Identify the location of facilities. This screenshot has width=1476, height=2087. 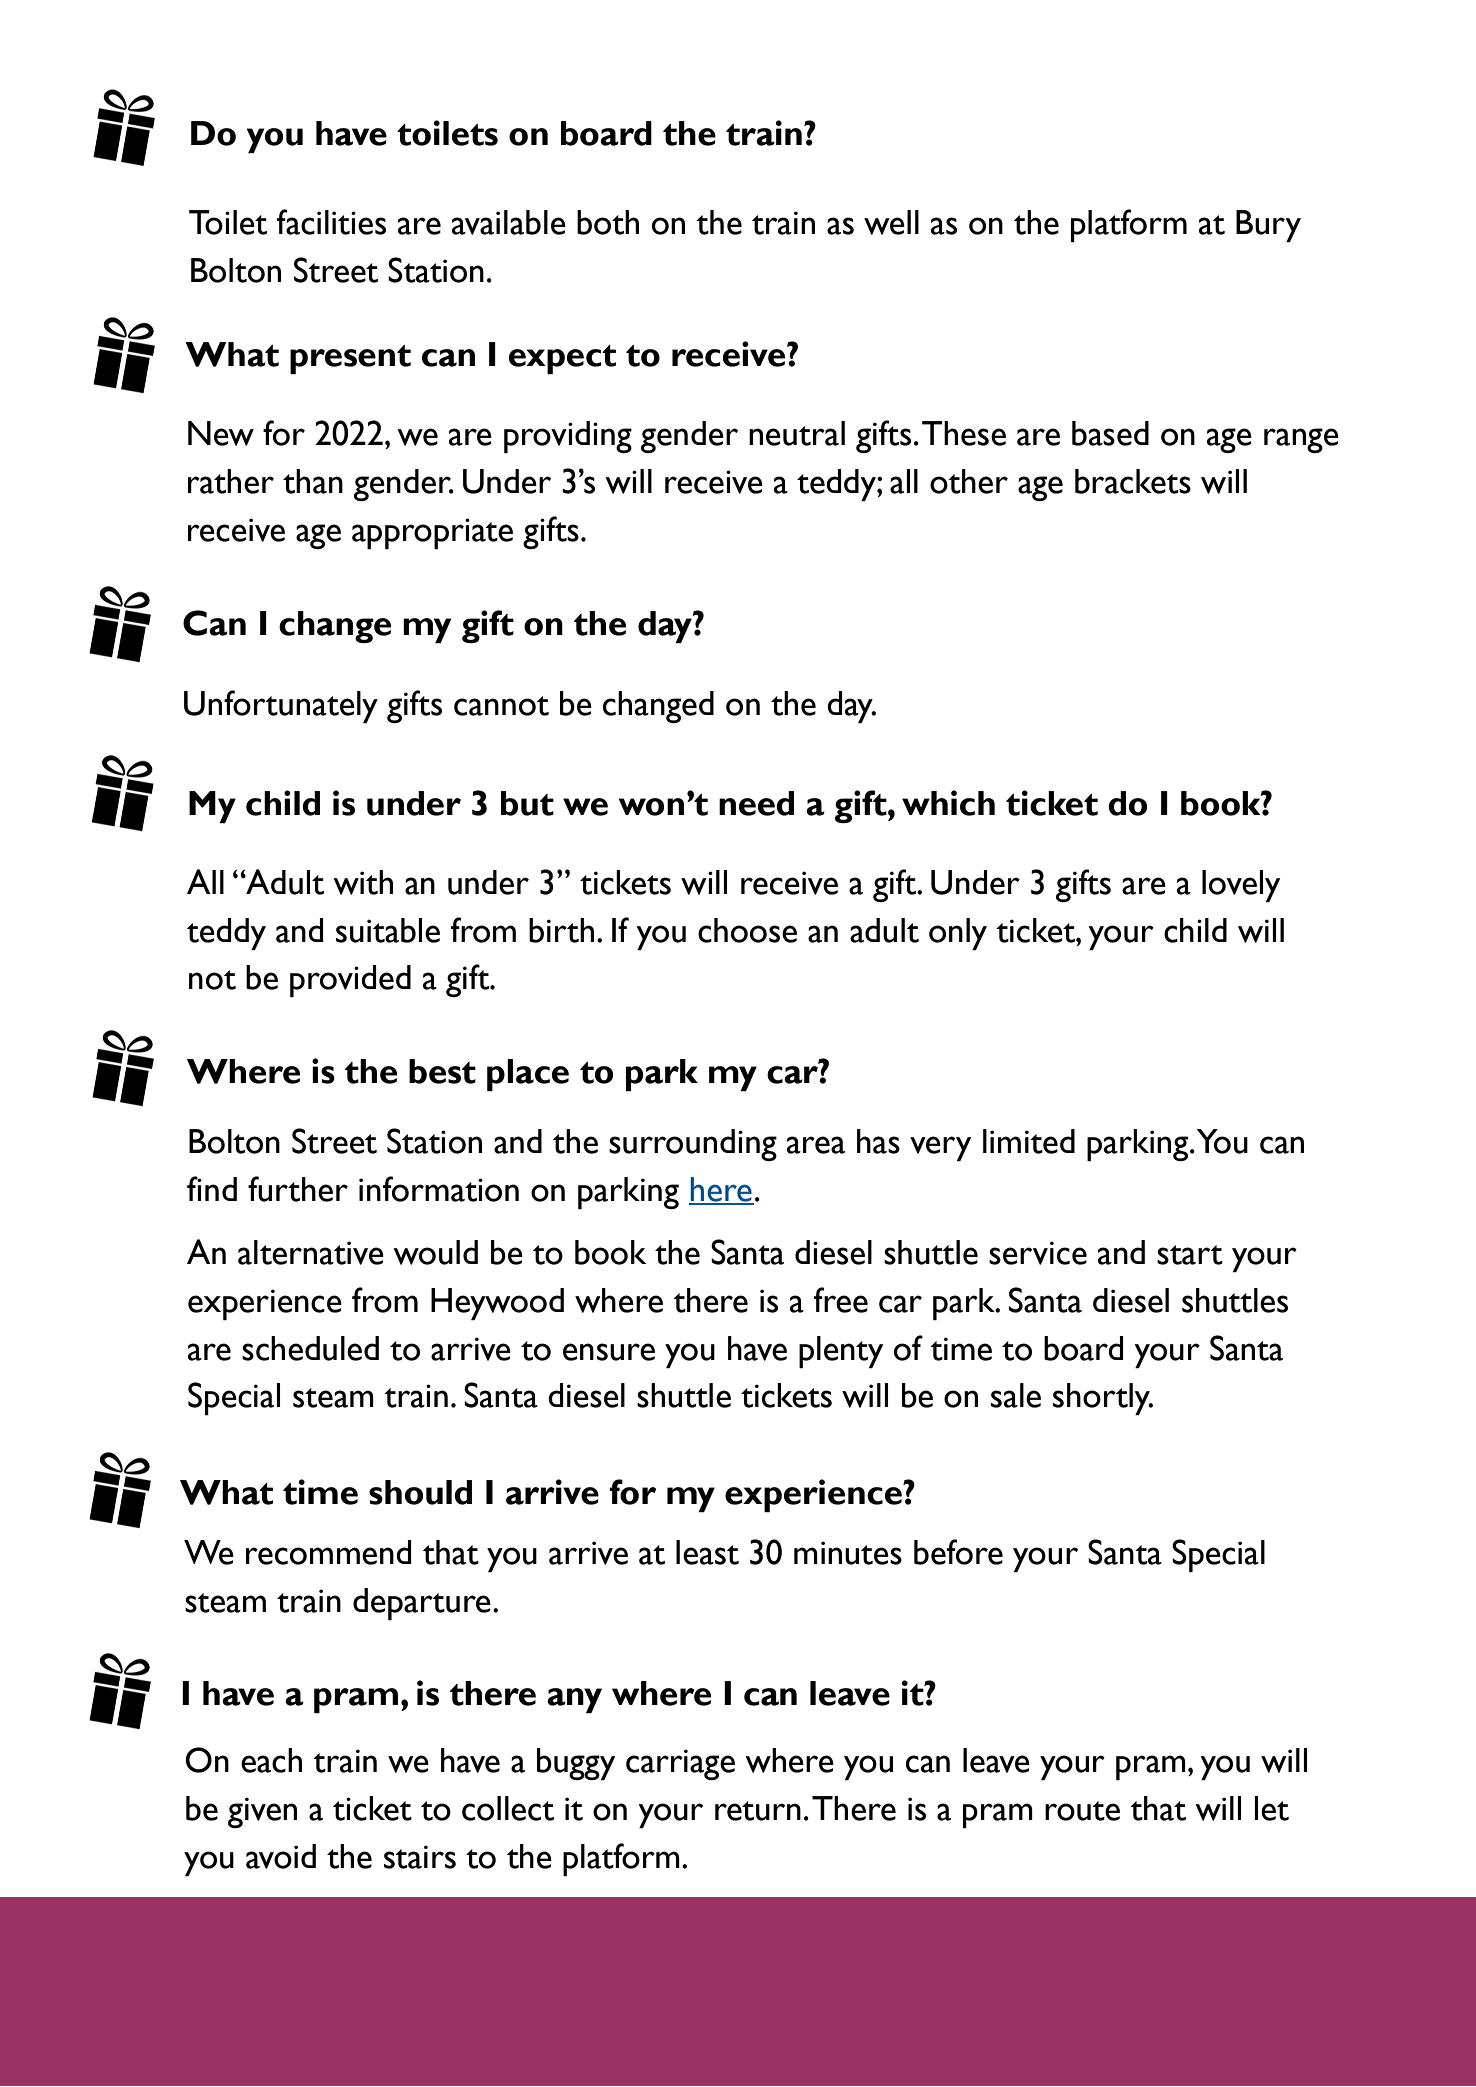
(331, 222).
